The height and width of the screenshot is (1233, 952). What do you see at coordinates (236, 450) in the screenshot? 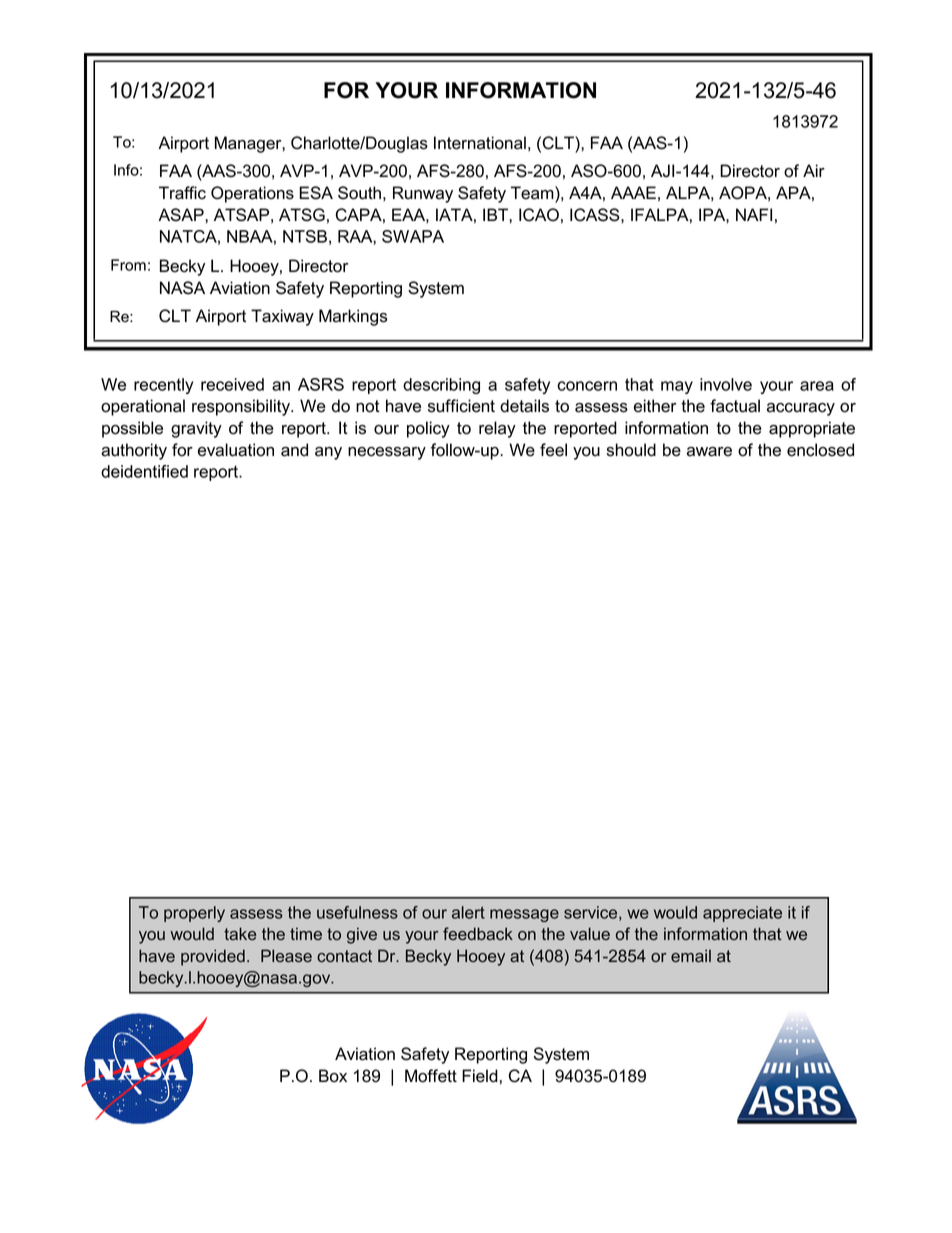
I see `evaluation` at bounding box center [236, 450].
